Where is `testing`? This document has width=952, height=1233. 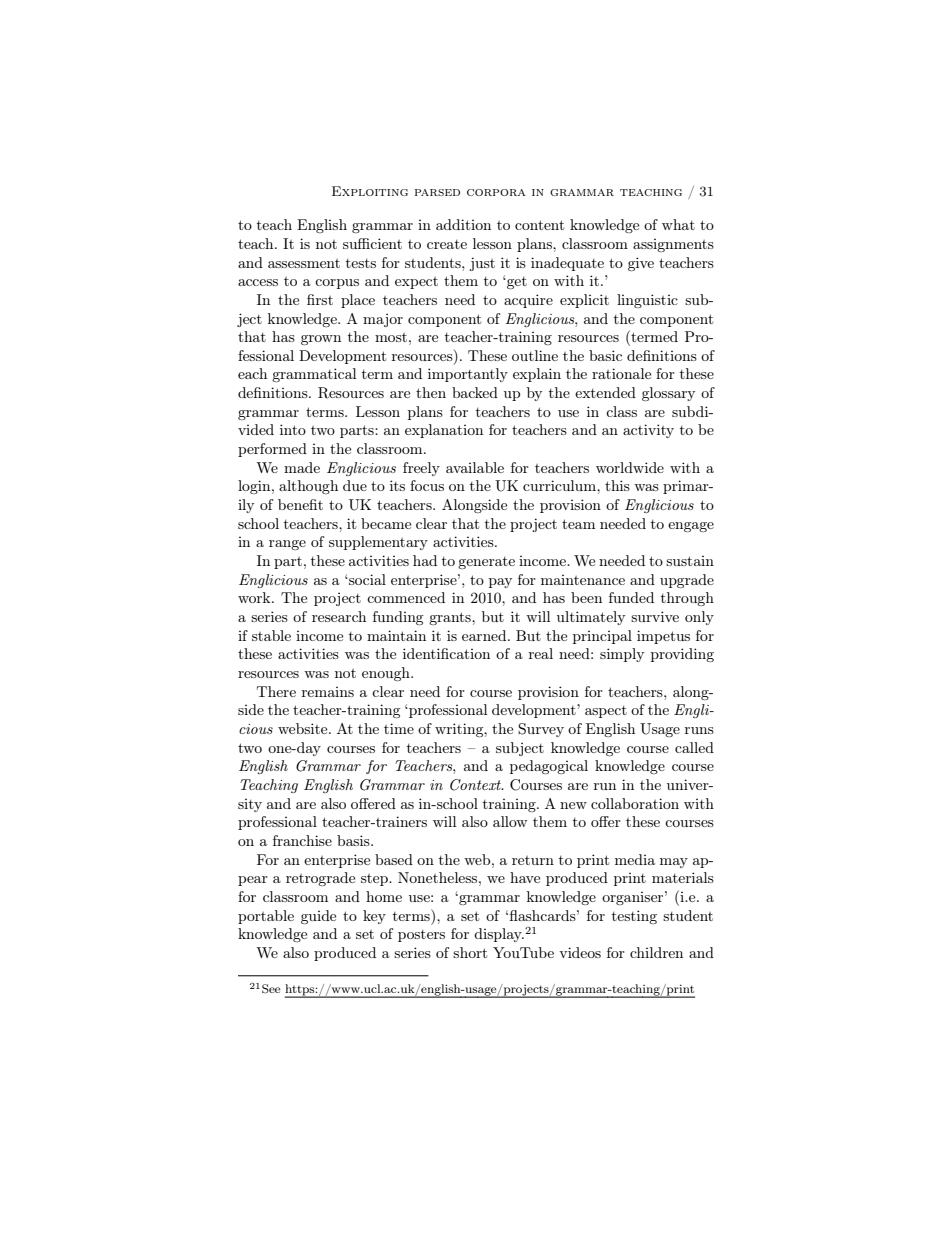
testing is located at coordinates (634, 917).
